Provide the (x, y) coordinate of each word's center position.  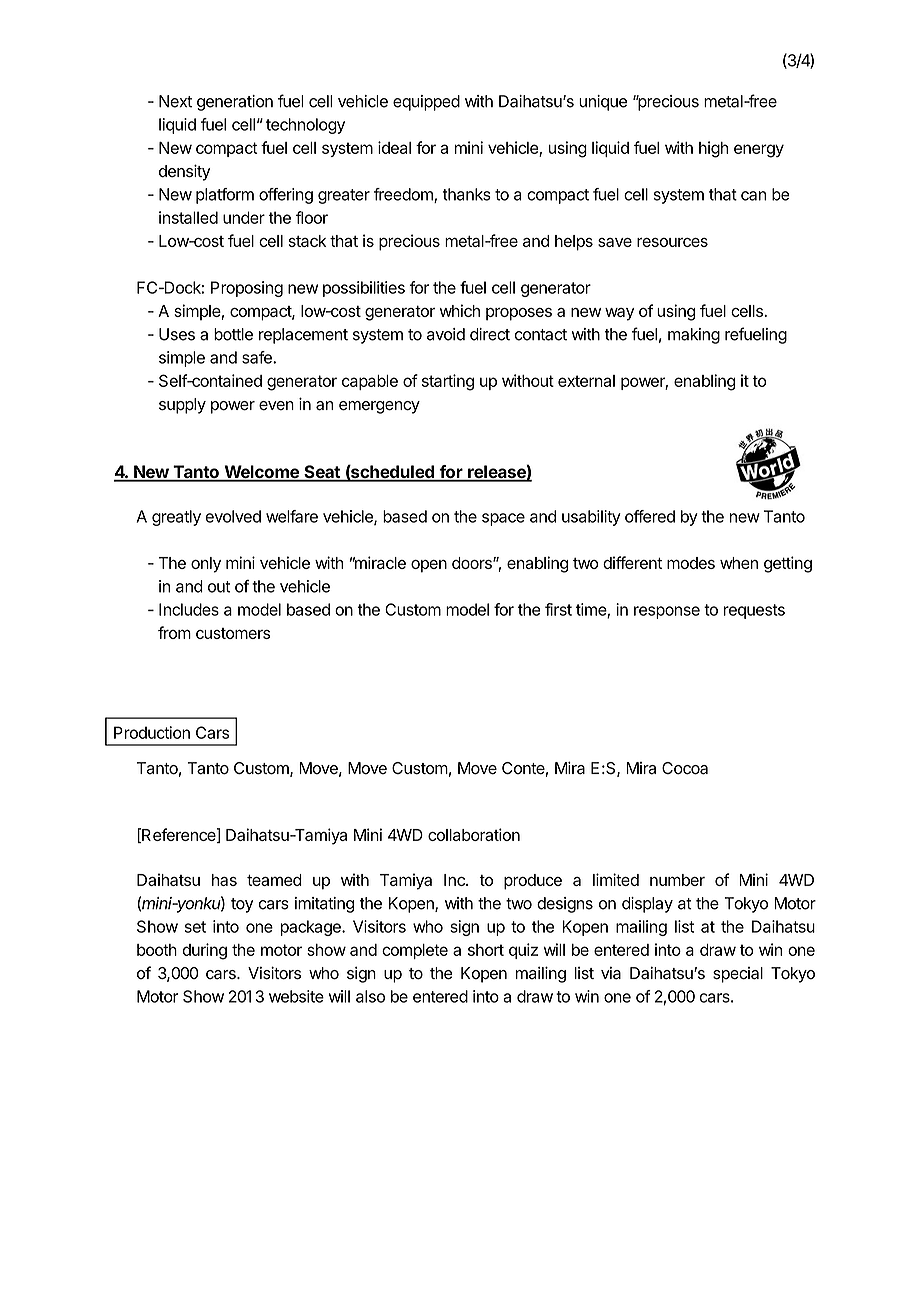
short (486, 950)
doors (473, 563)
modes (691, 563)
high (713, 149)
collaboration (474, 834)
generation (235, 103)
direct (490, 334)
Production (152, 732)
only (206, 565)
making (694, 336)
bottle (233, 334)
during (204, 951)
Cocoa (685, 768)
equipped (426, 103)
